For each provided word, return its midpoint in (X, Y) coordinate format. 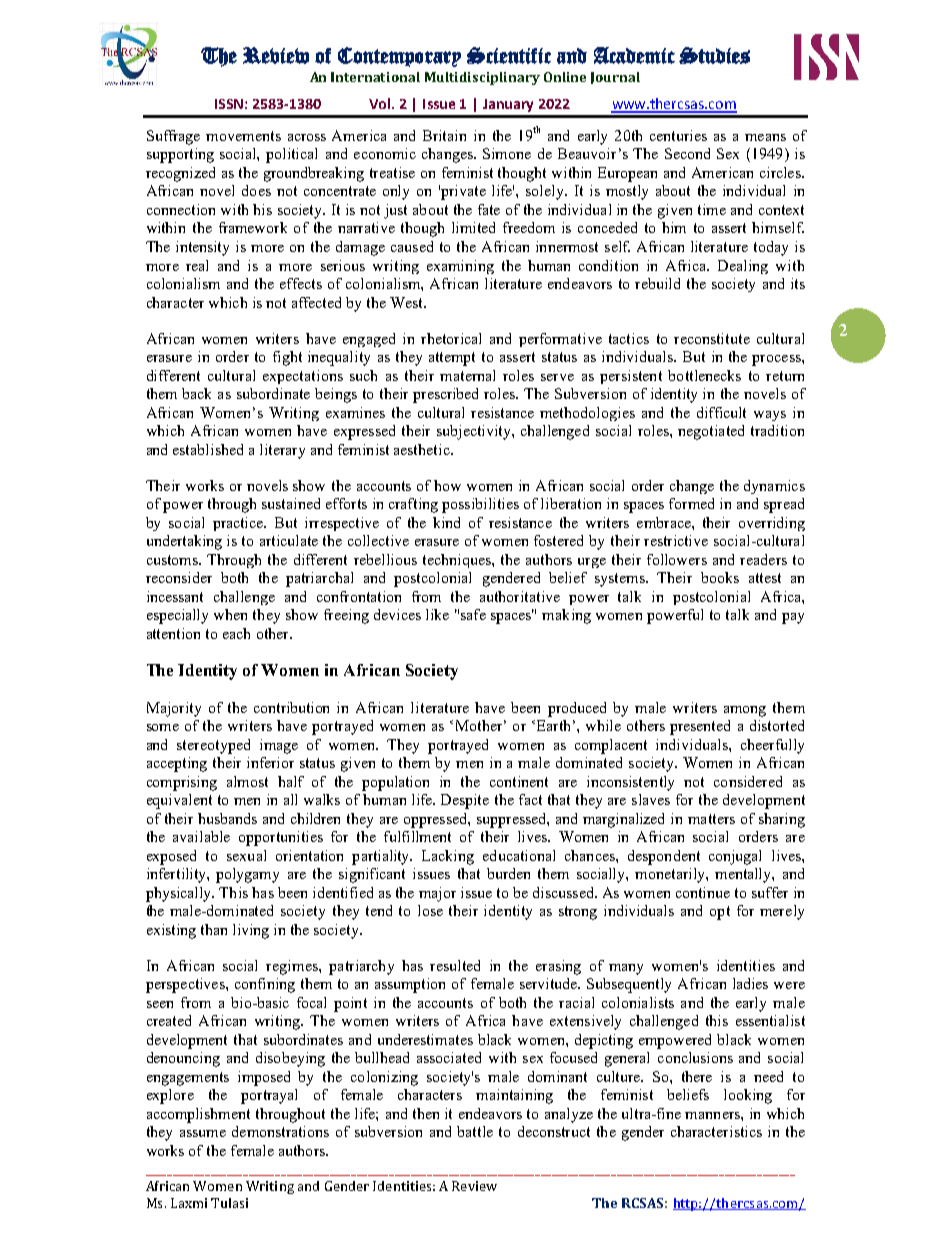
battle (475, 1131)
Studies (714, 55)
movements (243, 136)
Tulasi (229, 1203)
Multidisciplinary (482, 78)
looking (748, 1096)
